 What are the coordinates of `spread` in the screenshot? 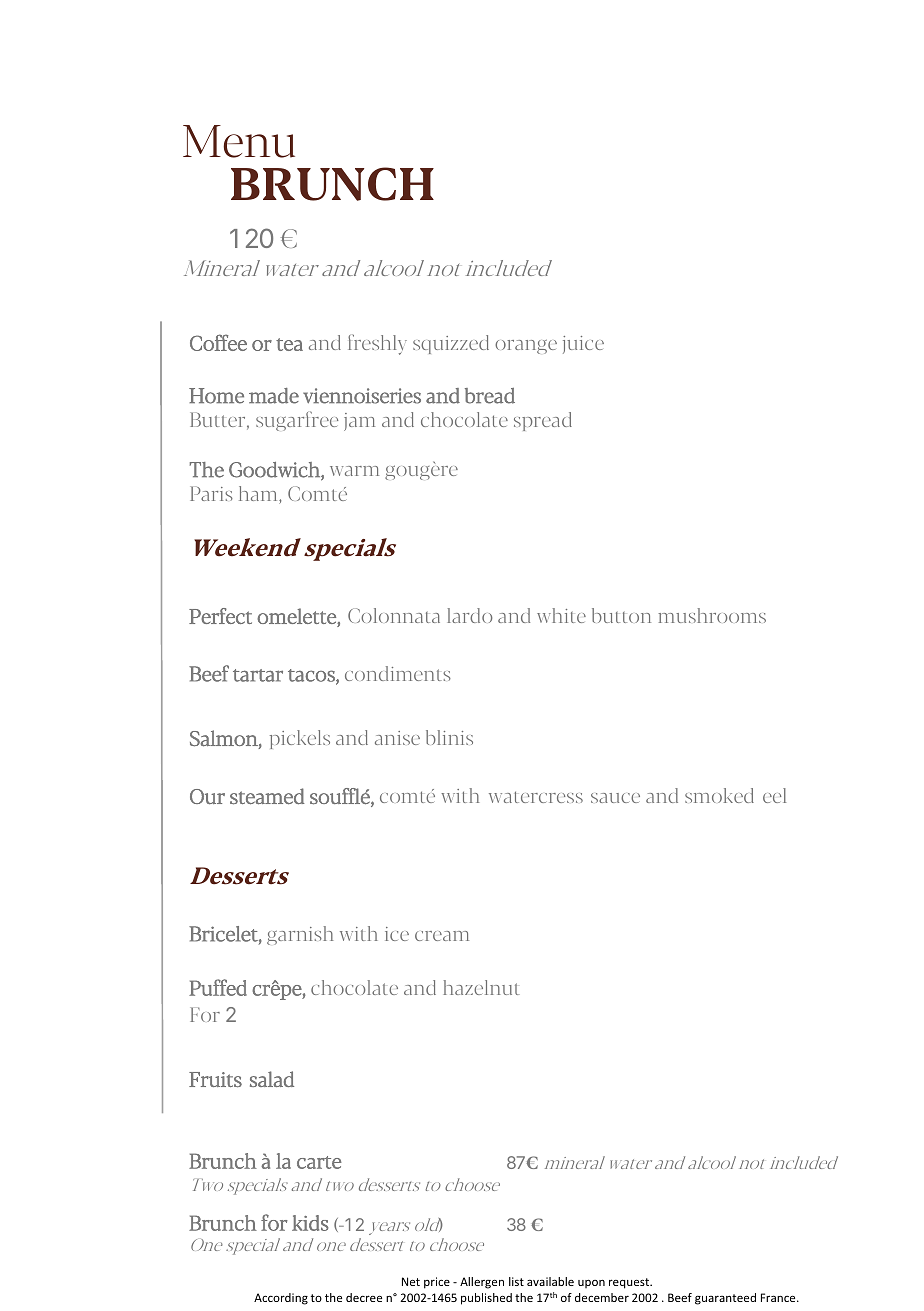 It's located at (543, 421).
